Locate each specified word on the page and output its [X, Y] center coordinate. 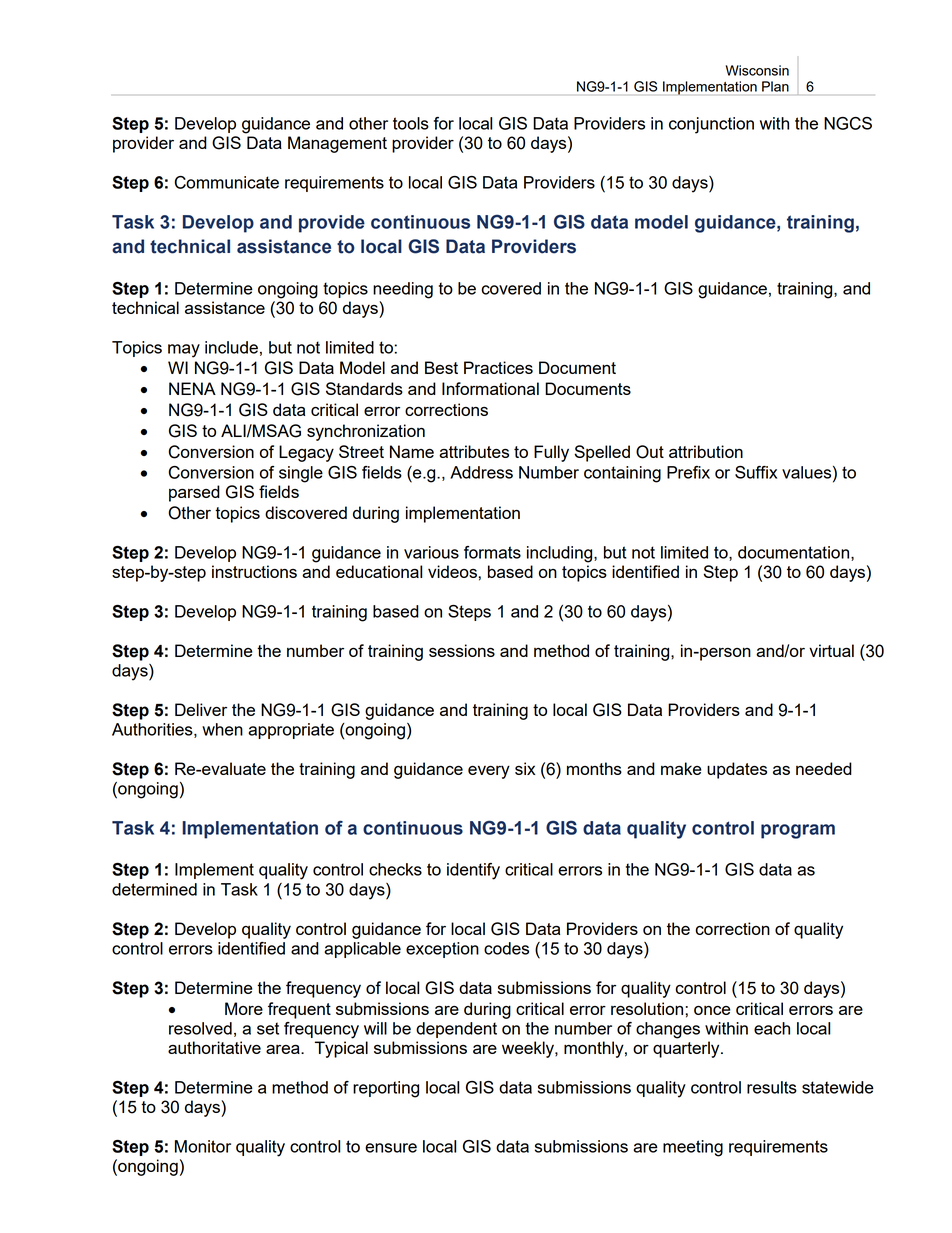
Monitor [203, 1146]
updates [737, 770]
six [525, 768]
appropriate [291, 731]
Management [337, 144]
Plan [775, 86]
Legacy [306, 453]
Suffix [756, 472]
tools [411, 123]
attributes [474, 451]
